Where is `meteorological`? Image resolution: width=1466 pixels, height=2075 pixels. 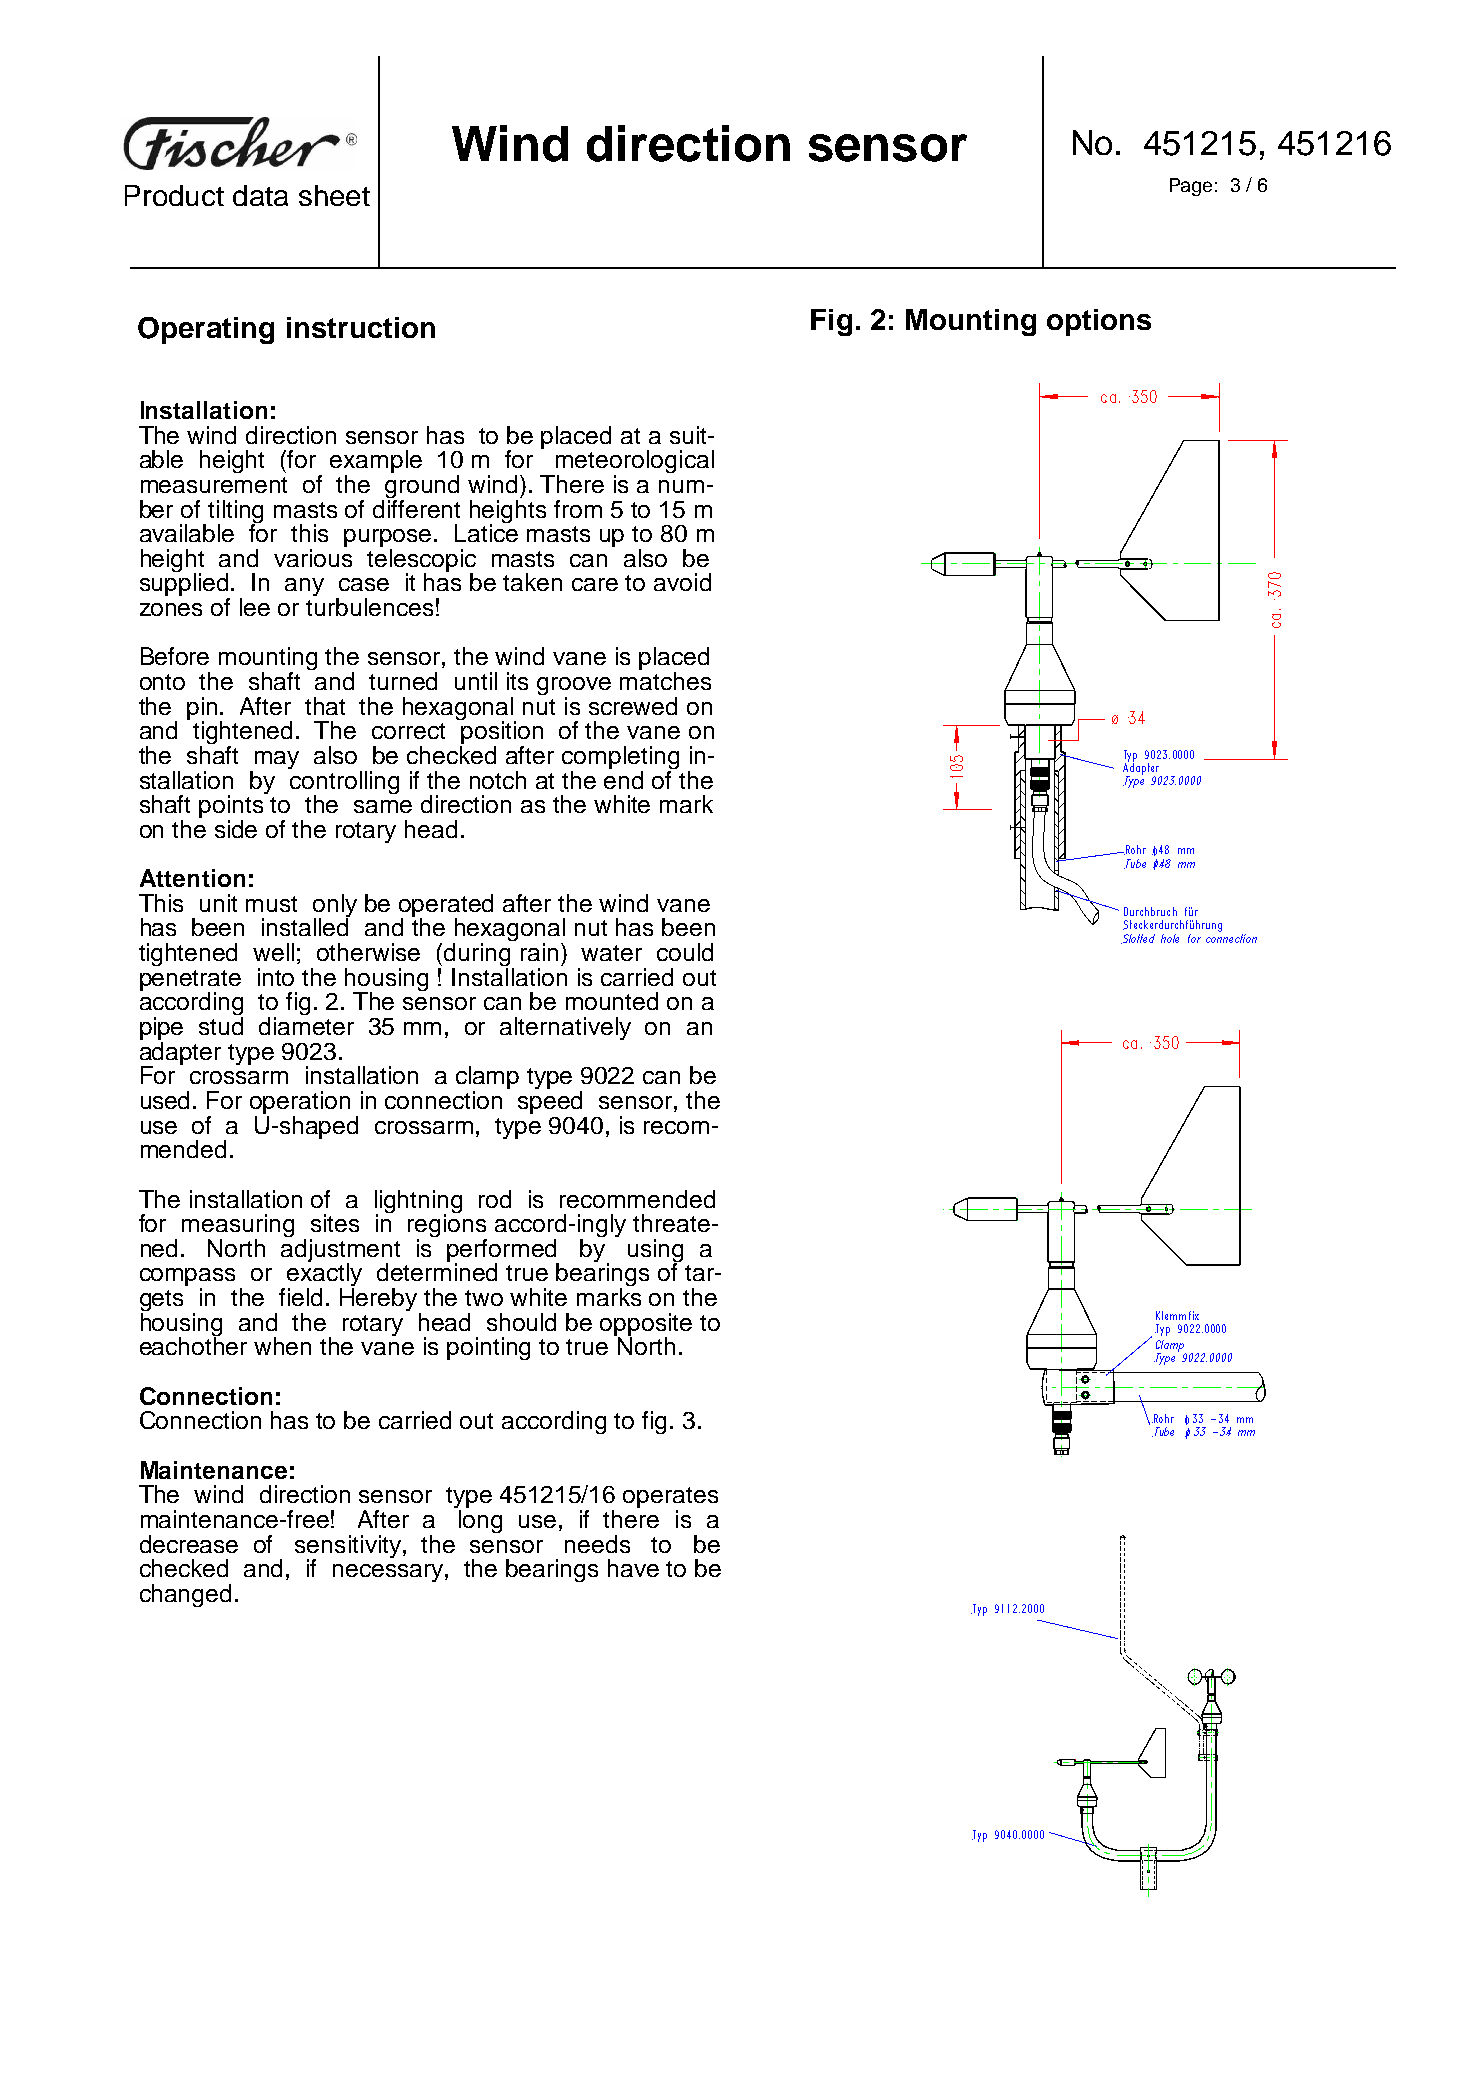 meteorological is located at coordinates (634, 463).
